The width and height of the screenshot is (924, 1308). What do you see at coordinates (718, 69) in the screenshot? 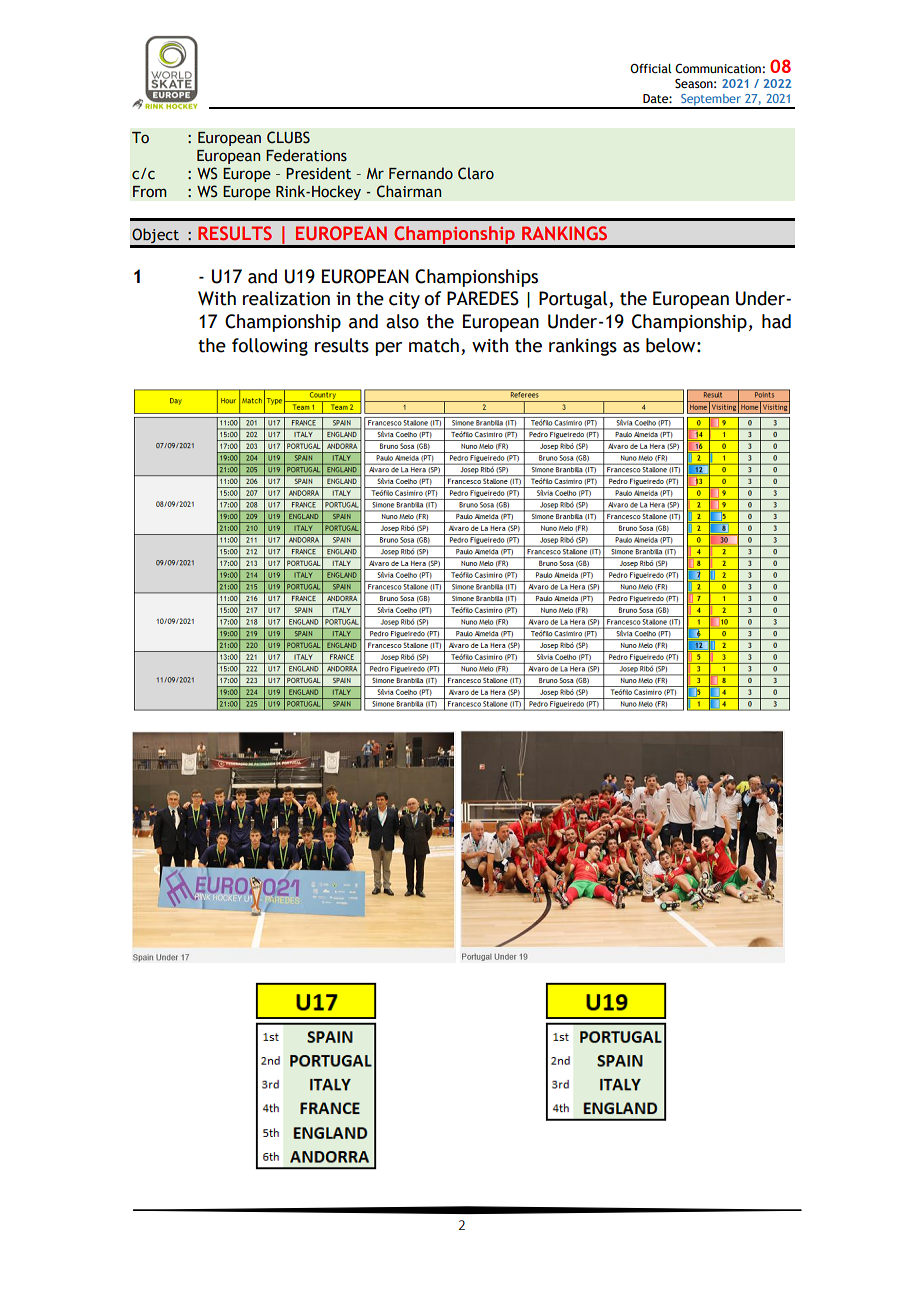
I see `Communication` at bounding box center [718, 69].
